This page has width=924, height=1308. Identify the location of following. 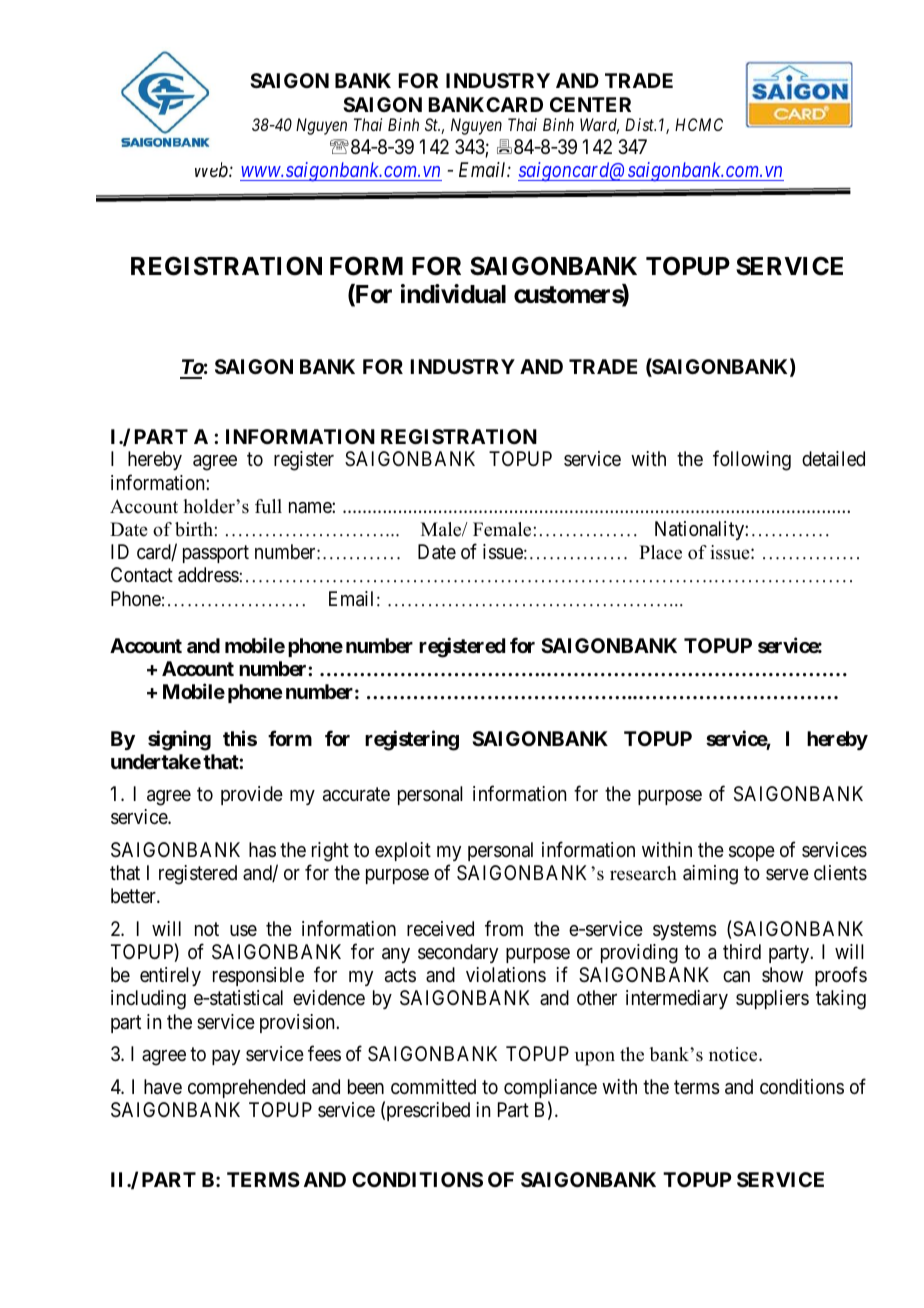
(752, 461).
